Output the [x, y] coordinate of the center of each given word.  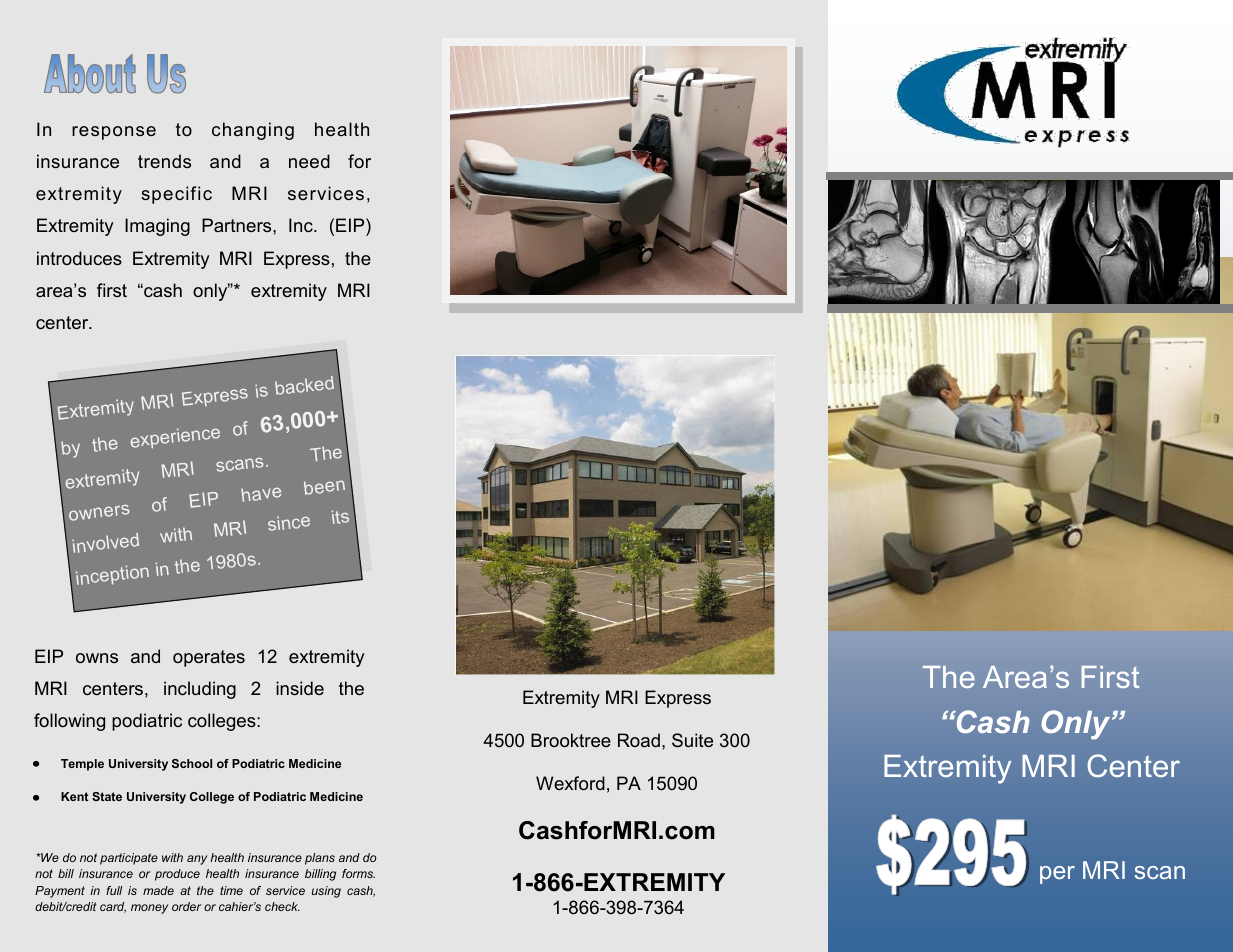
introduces [79, 258]
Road [639, 740]
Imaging [157, 227]
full [114, 890]
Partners [238, 225]
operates [209, 658]
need [309, 161]
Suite [692, 740]
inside [300, 688]
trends [164, 161]
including [200, 690]
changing [253, 131]
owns [97, 658]
